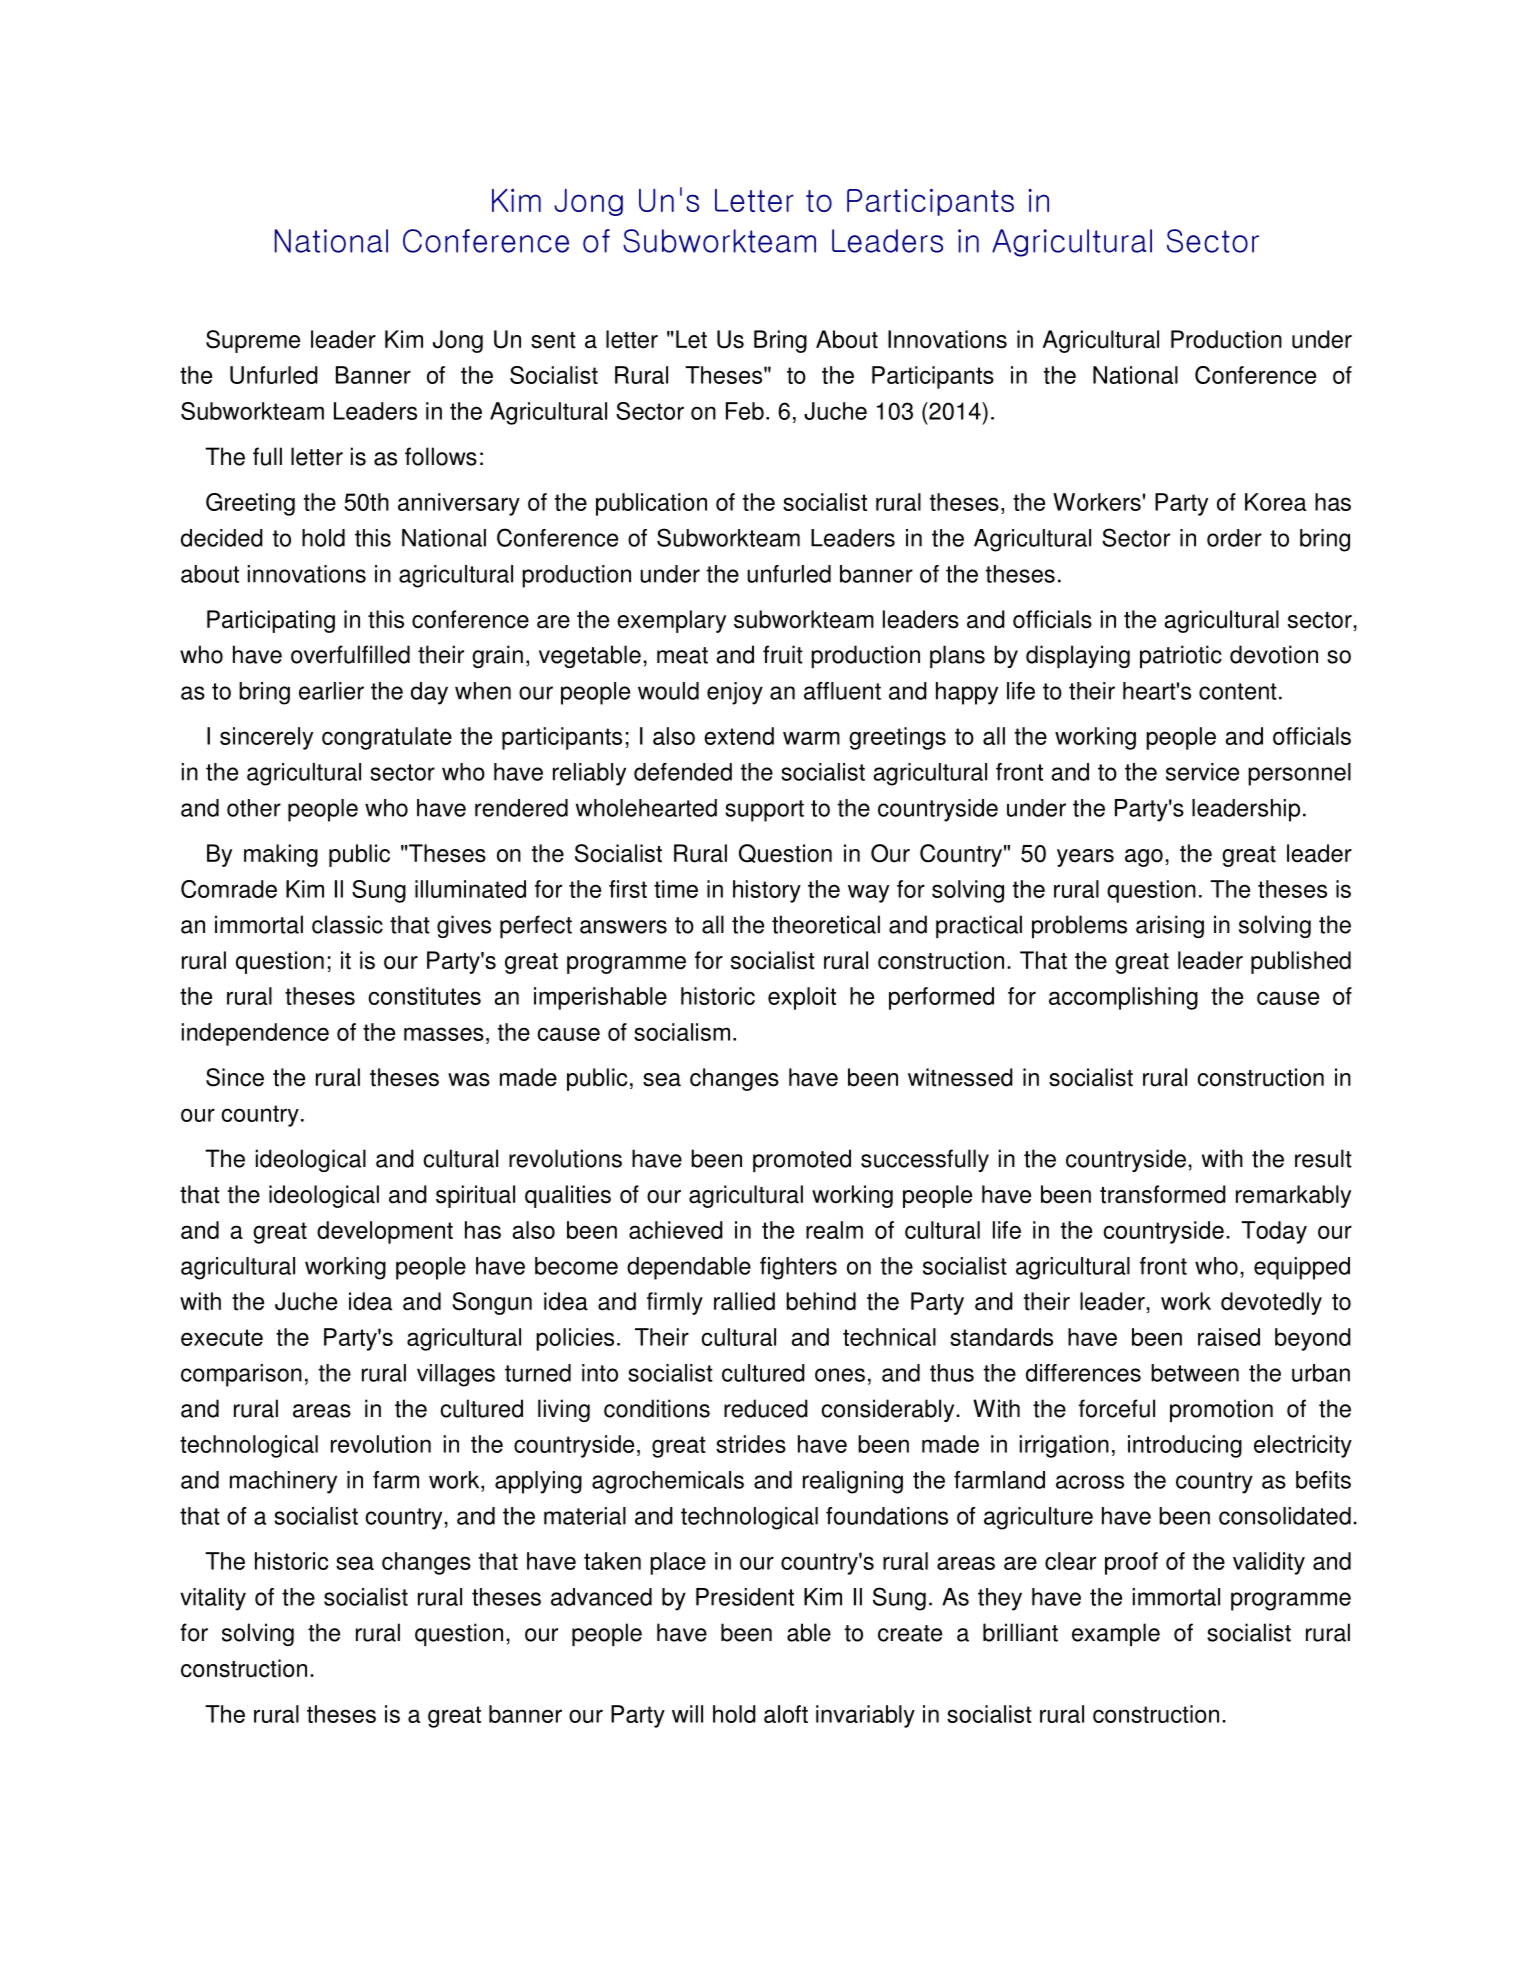 This screenshot has width=1532, height=1983. What do you see at coordinates (745, 411) in the screenshot?
I see `Feb` at bounding box center [745, 411].
